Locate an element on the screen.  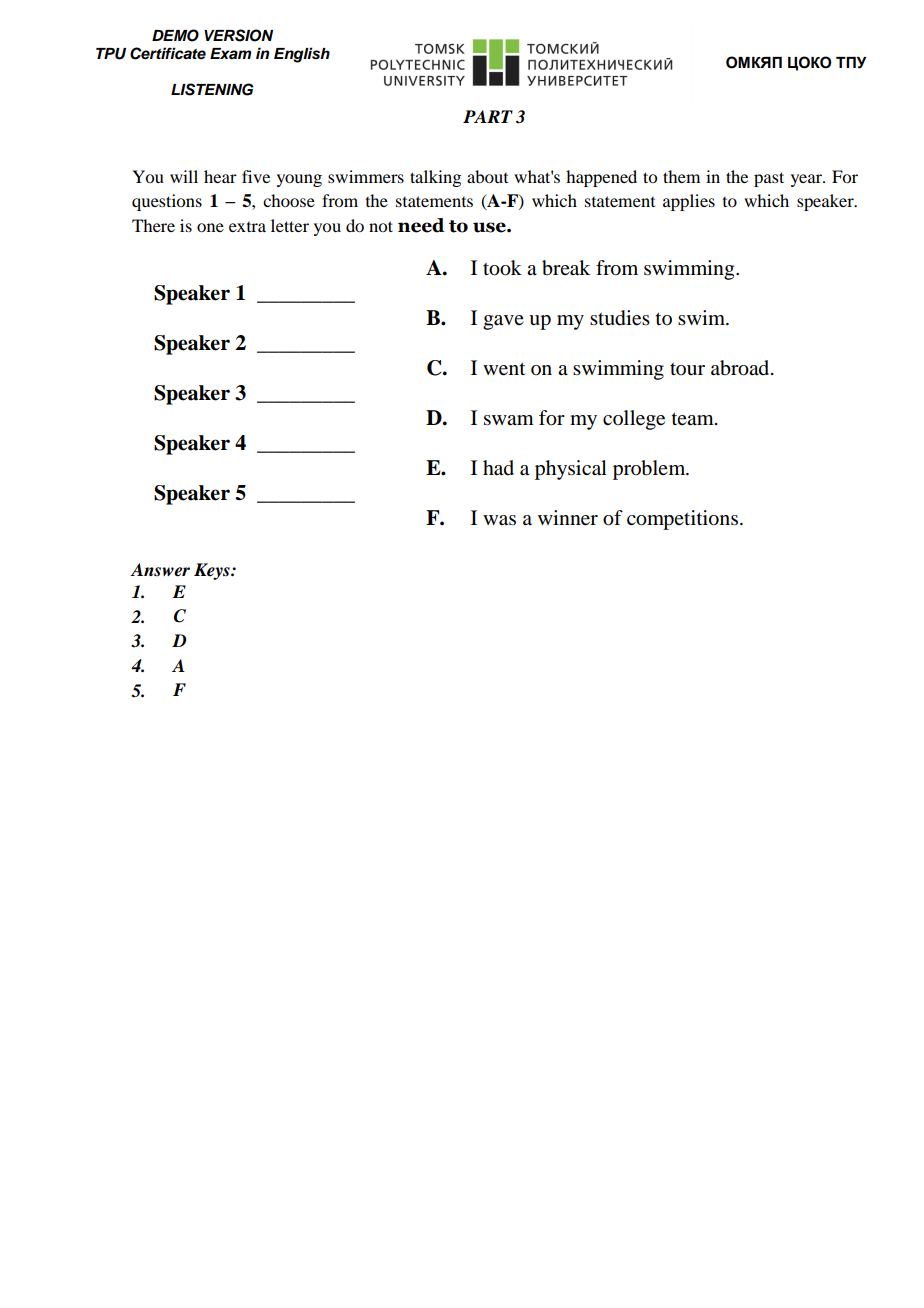
English is located at coordinates (302, 55).
